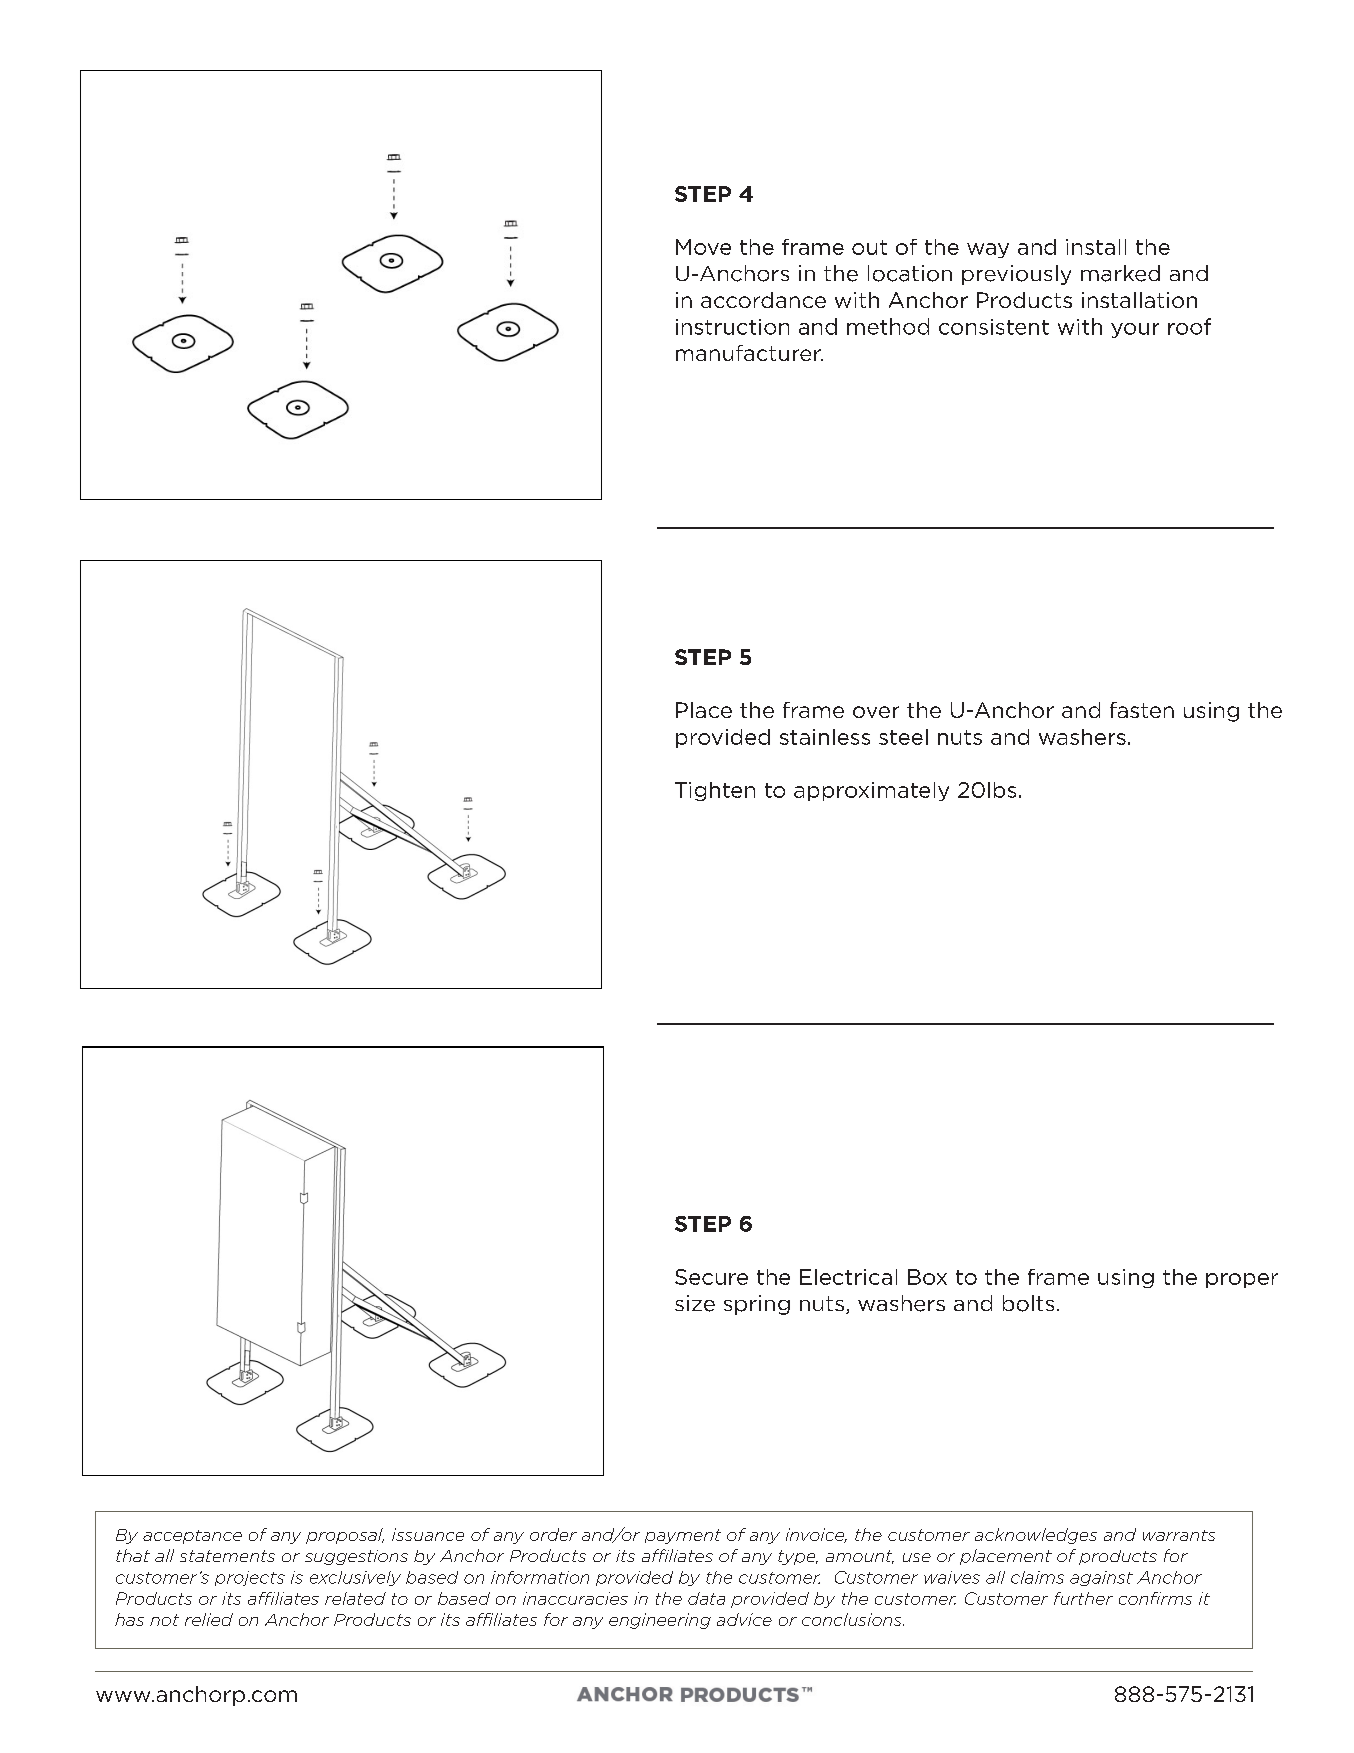  Describe the element at coordinates (1142, 710) in the screenshot. I see `fasten` at that location.
